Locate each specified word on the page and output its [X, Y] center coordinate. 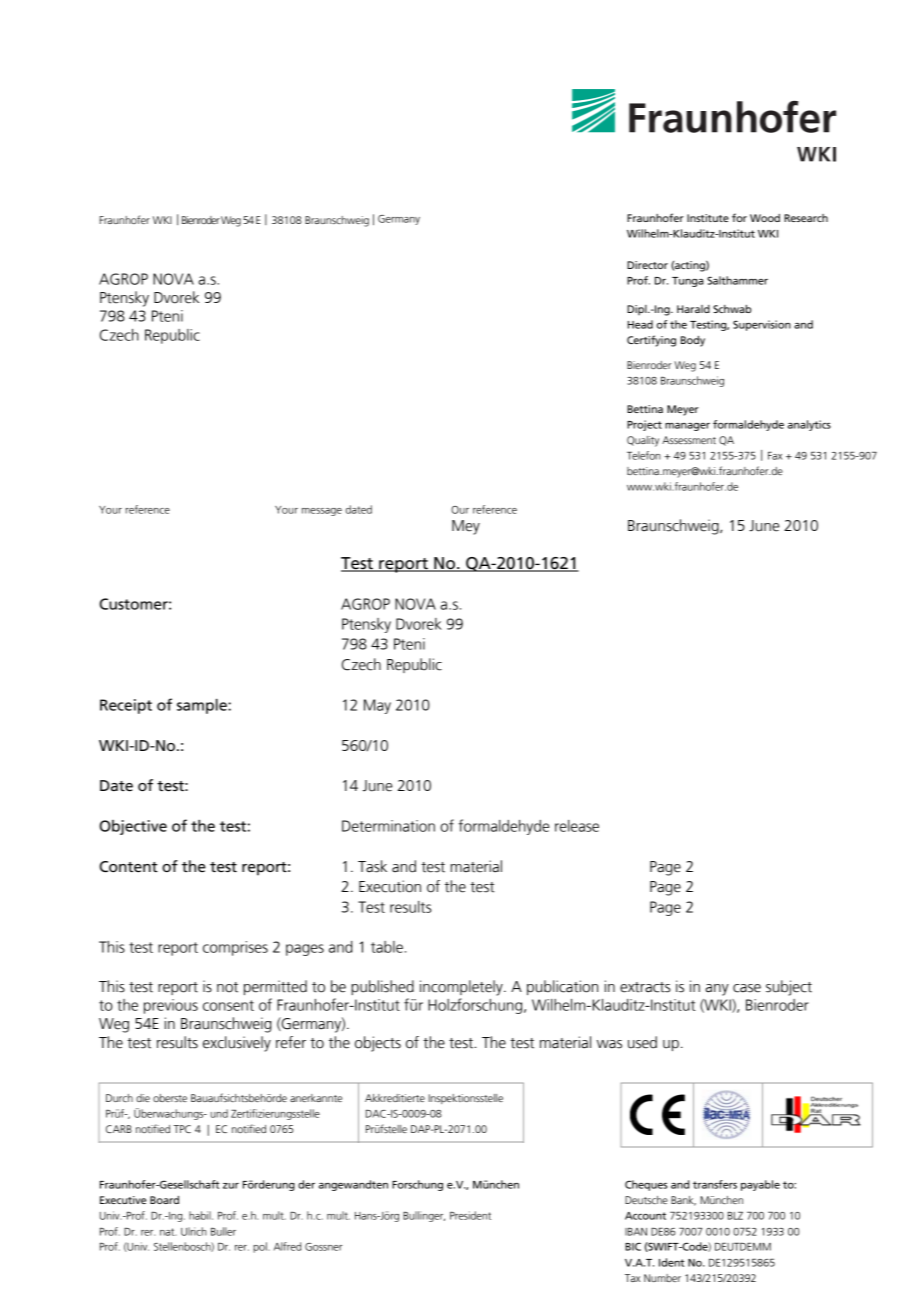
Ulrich [194, 1231]
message [322, 512]
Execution [390, 886]
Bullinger [424, 1216]
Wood [765, 218]
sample [203, 706]
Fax [775, 456]
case [747, 988]
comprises [235, 948]
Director [647, 265]
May [377, 706]
